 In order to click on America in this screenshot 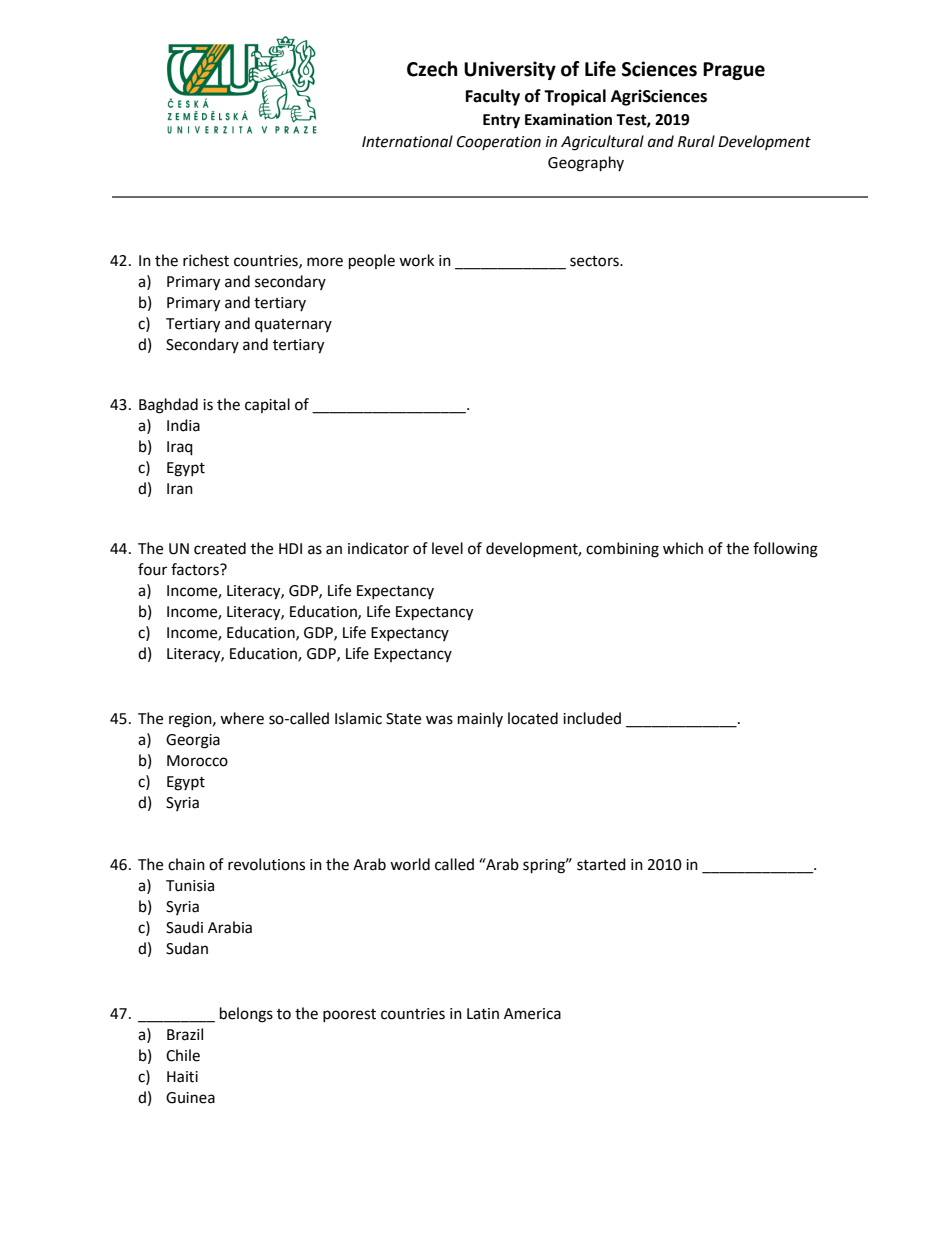, I will do `click(532, 1014)`.
